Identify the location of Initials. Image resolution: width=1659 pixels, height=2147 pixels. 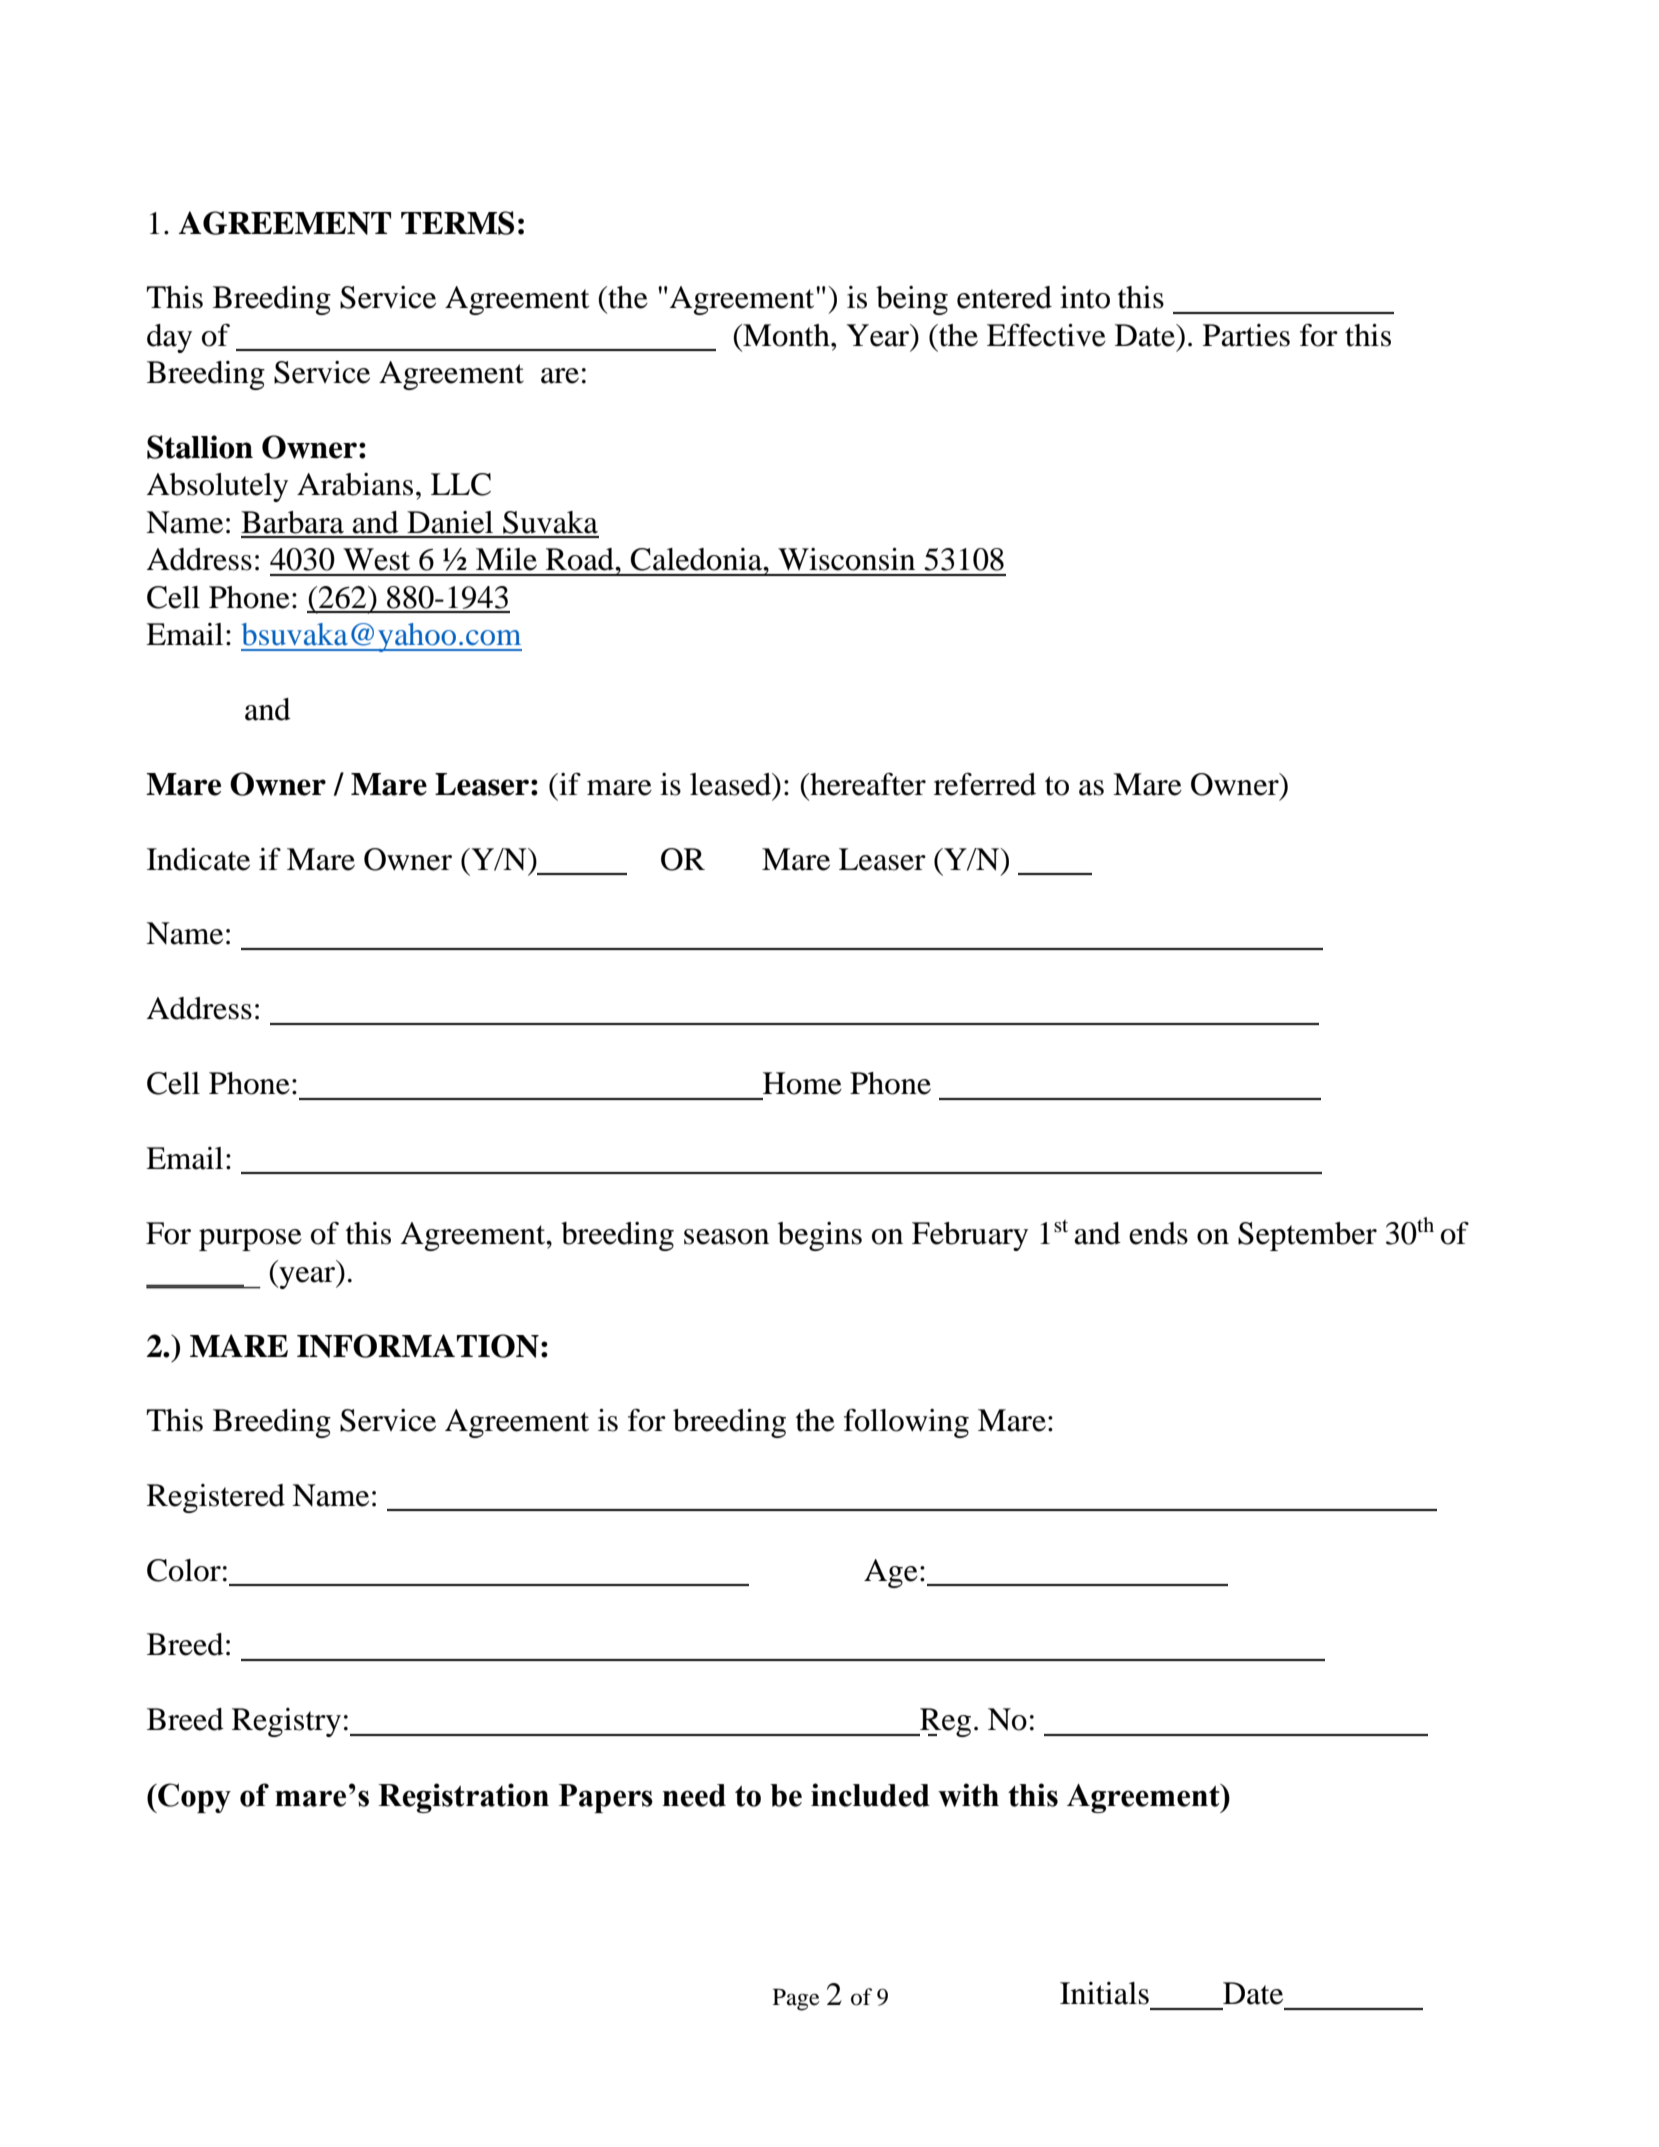
(1104, 1993).
